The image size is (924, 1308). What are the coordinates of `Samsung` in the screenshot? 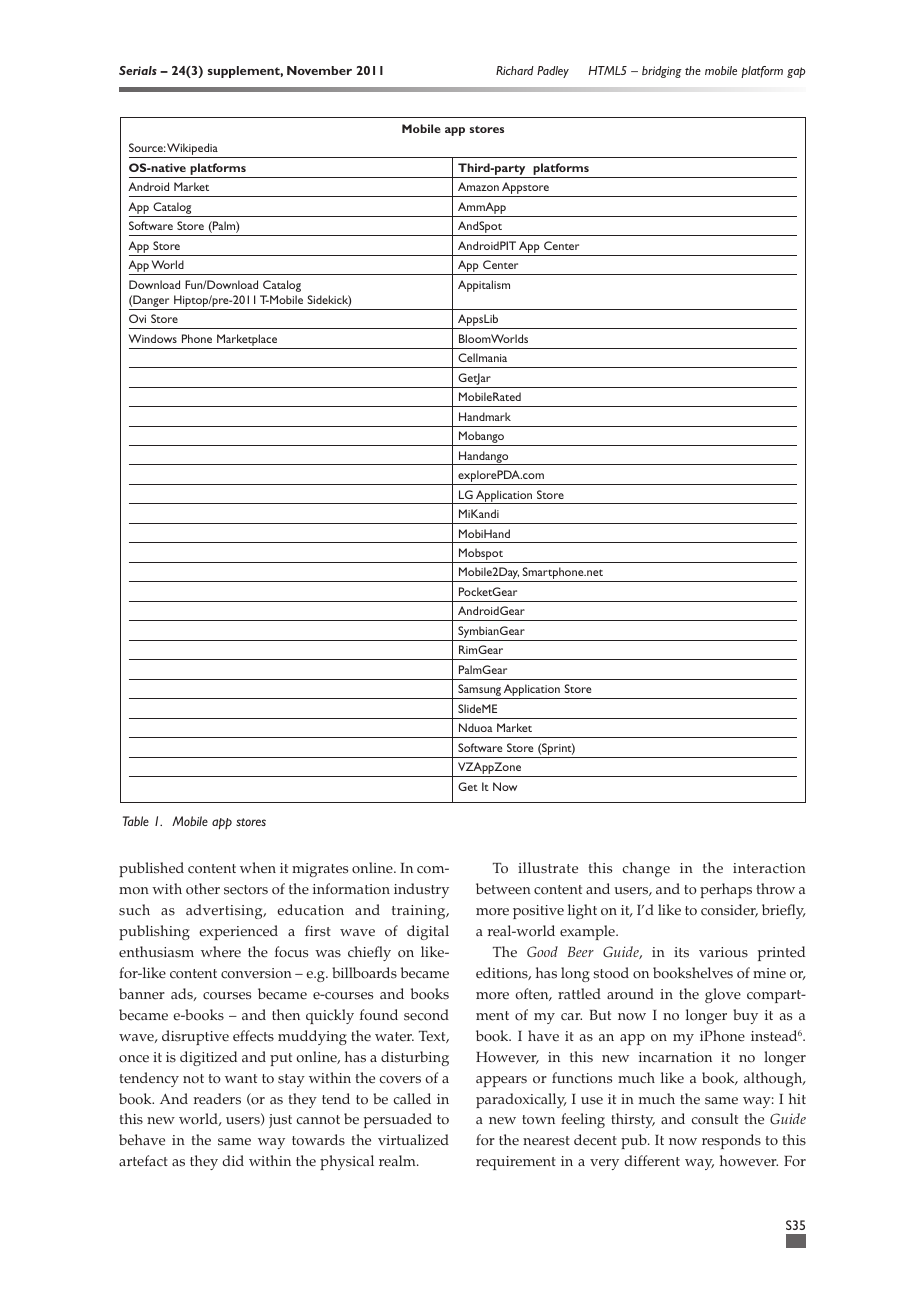 It's located at (479, 691).
